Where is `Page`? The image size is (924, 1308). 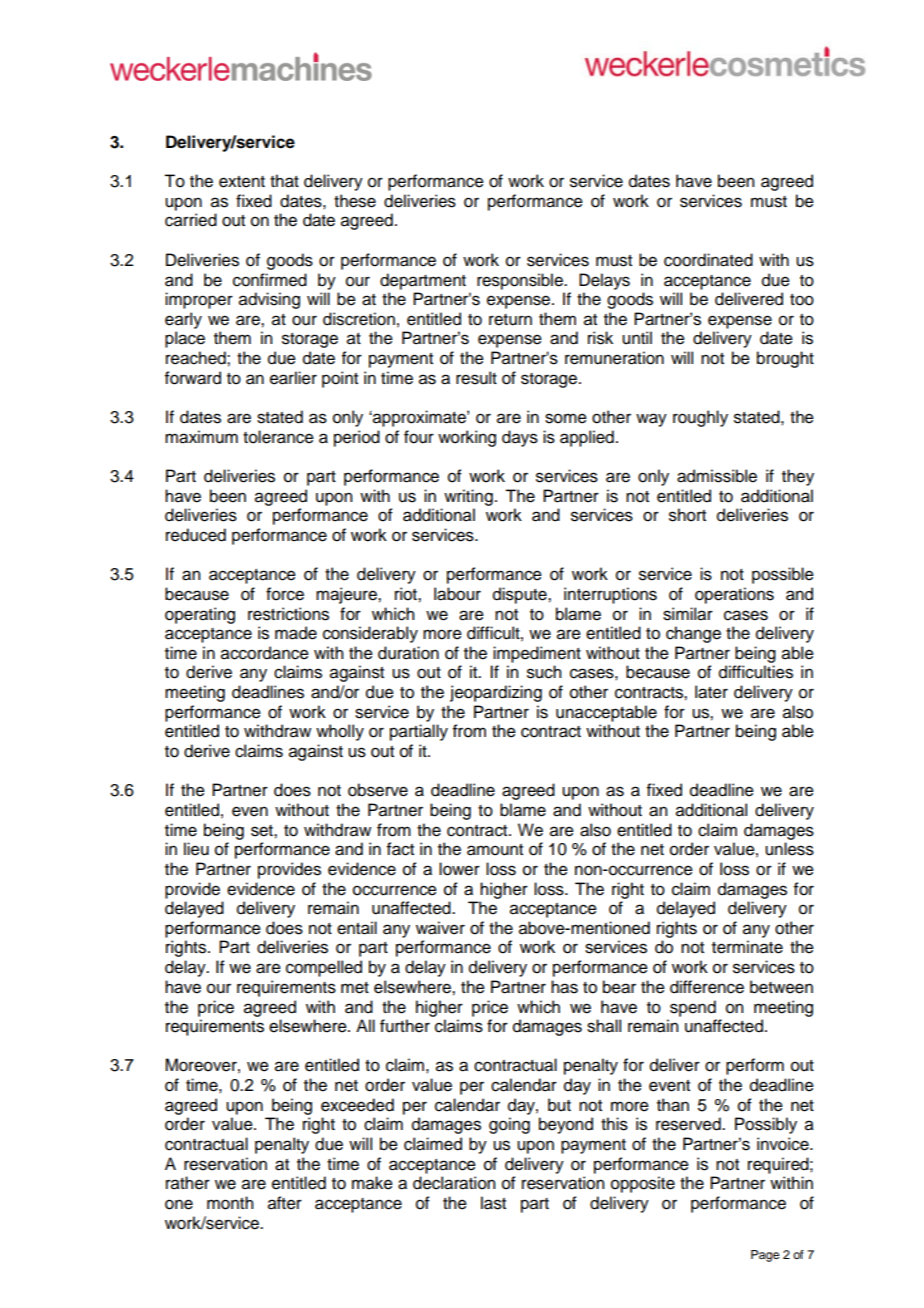 Page is located at coordinates (765, 1256).
